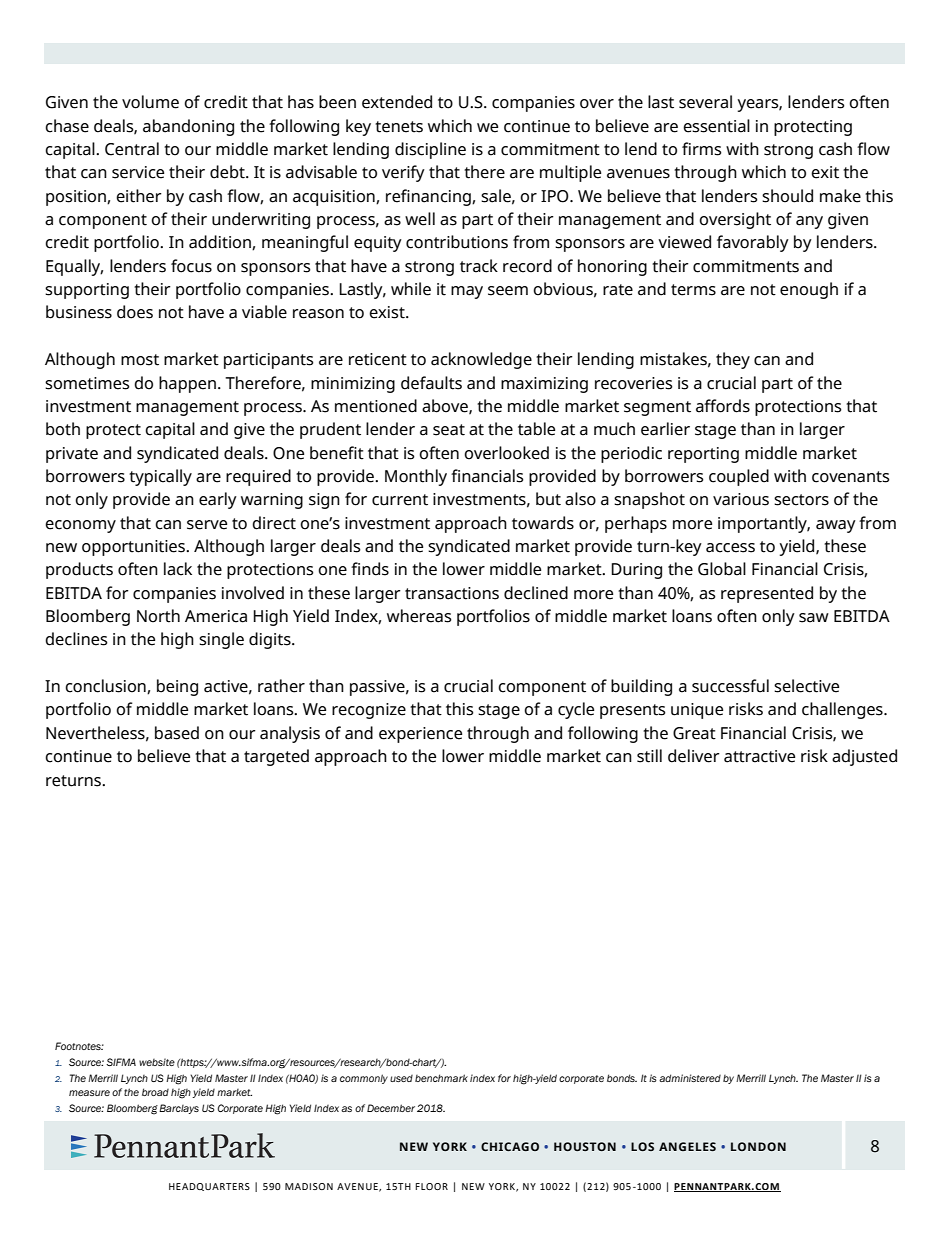  What do you see at coordinates (419, 616) in the page?
I see `whereas` at bounding box center [419, 616].
